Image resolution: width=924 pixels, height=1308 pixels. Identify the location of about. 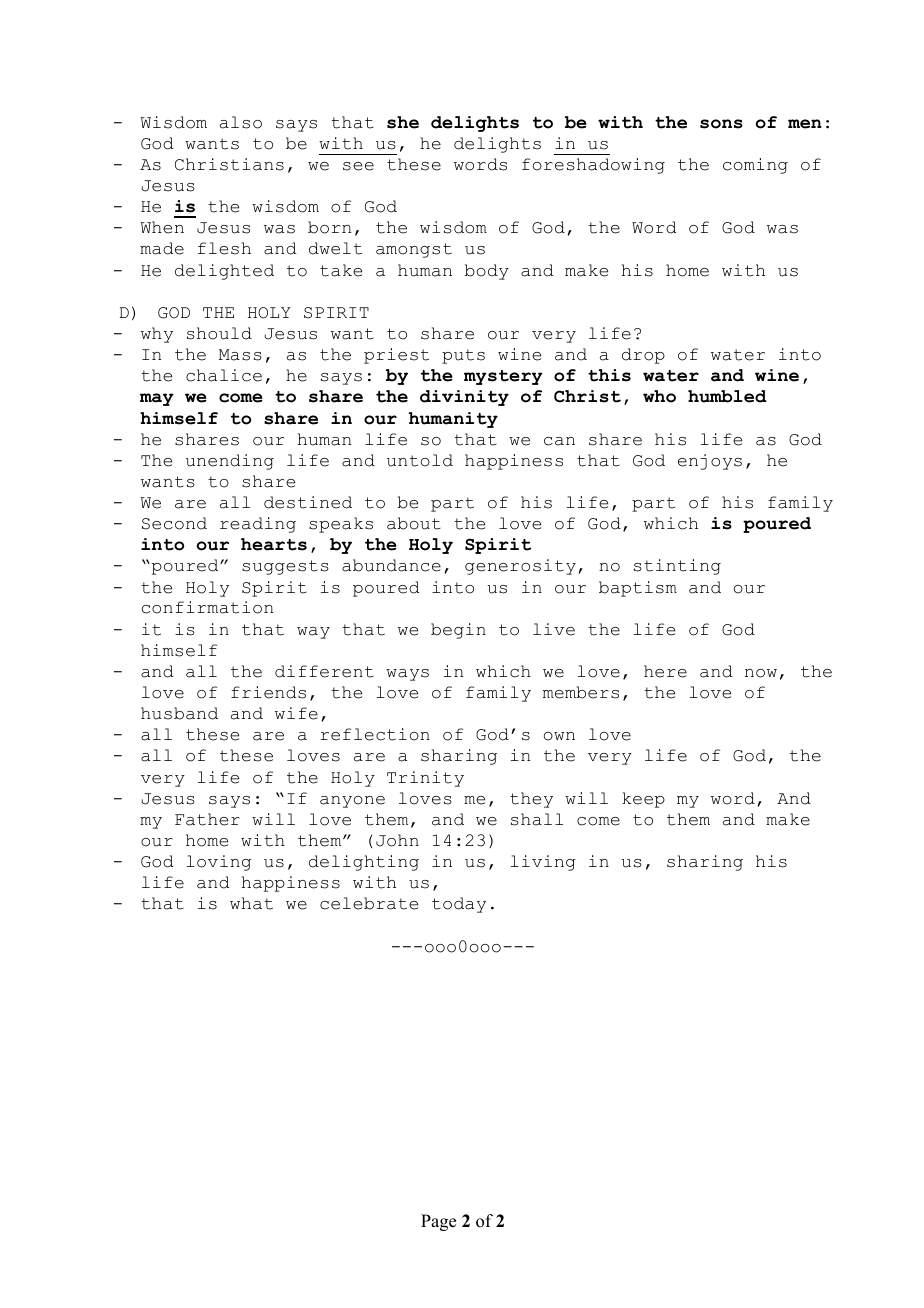
(414, 523).
